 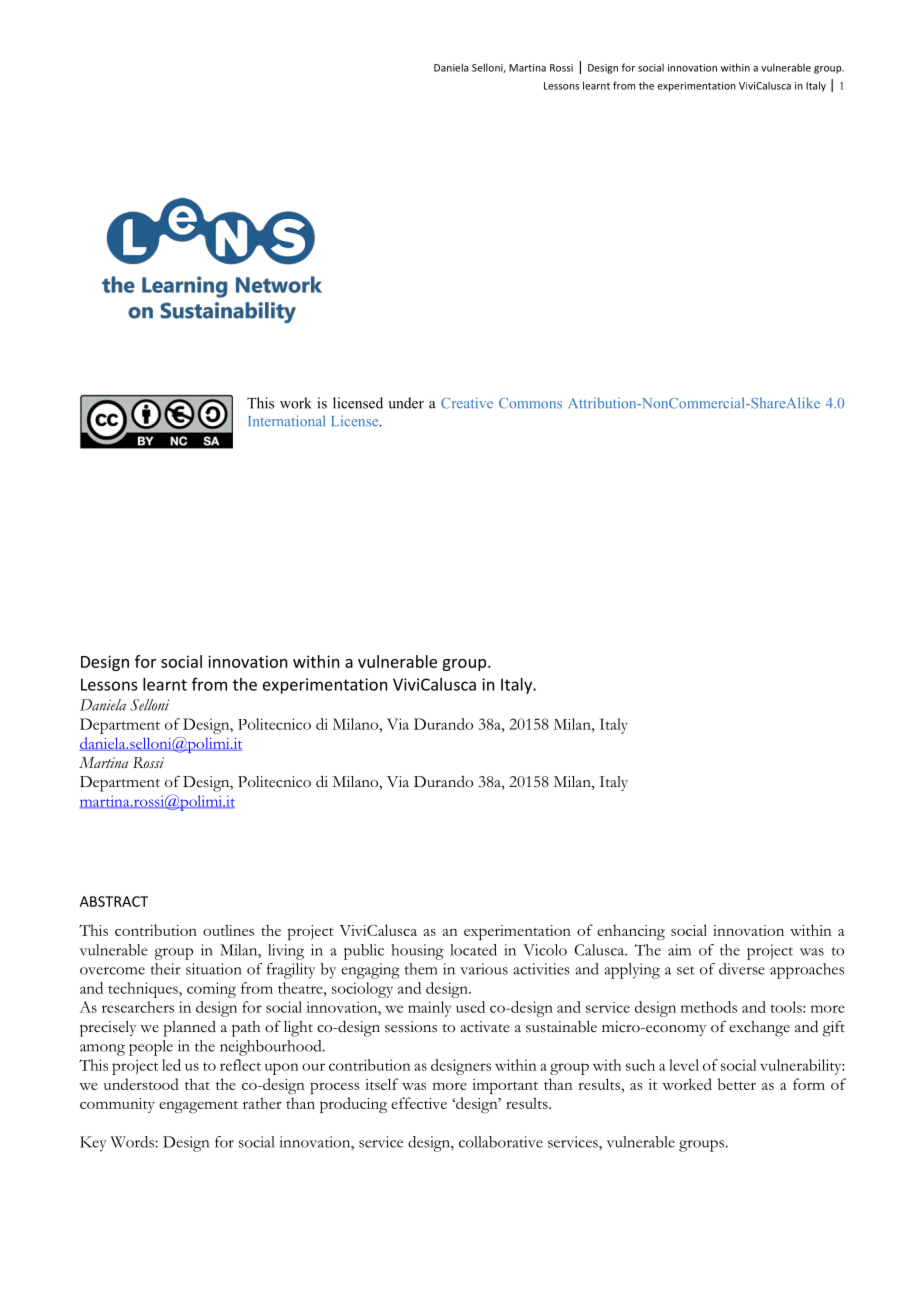 I want to click on enhancing, so click(x=631, y=932).
